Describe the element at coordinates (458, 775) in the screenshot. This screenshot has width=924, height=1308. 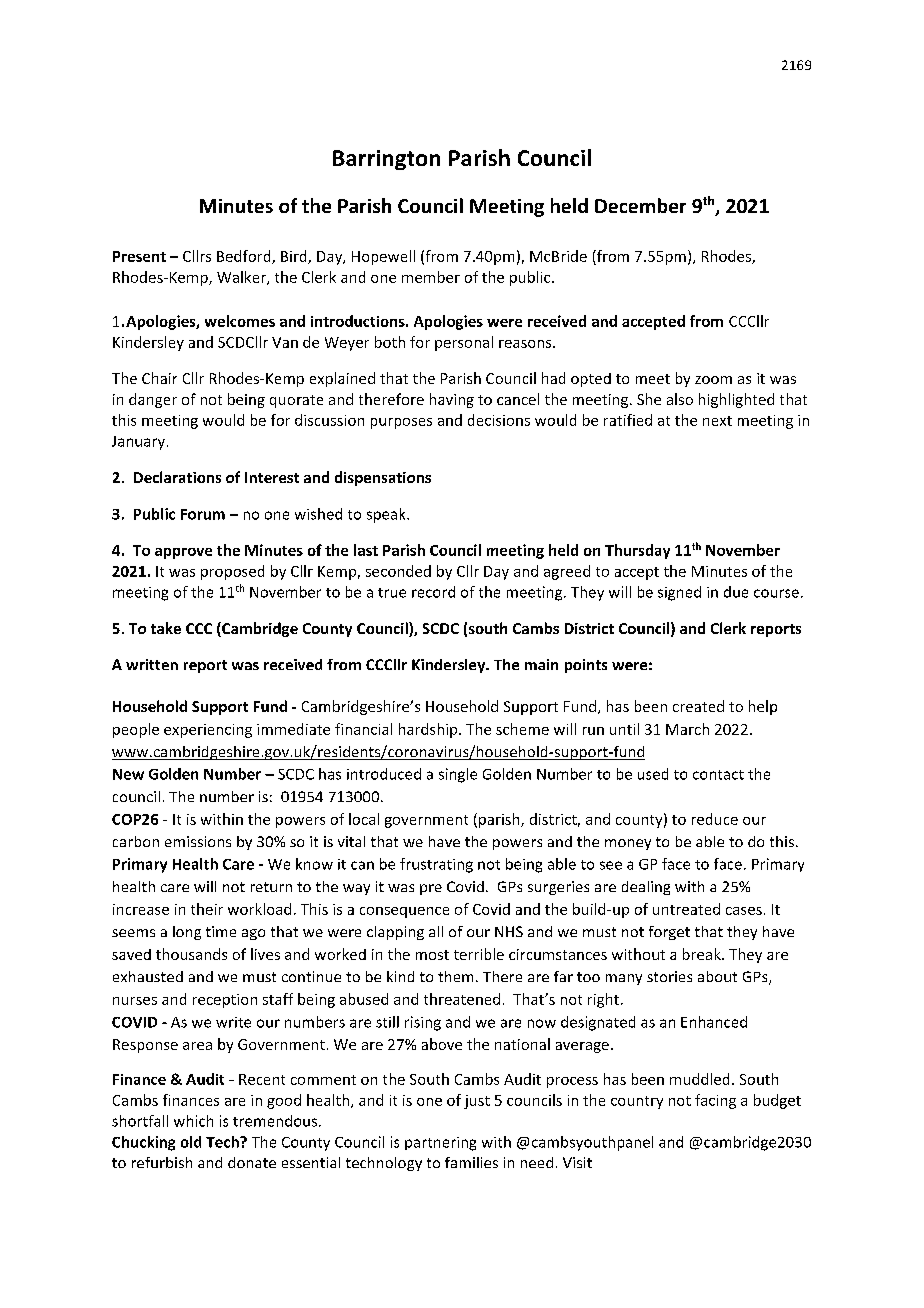
I see `single` at that location.
